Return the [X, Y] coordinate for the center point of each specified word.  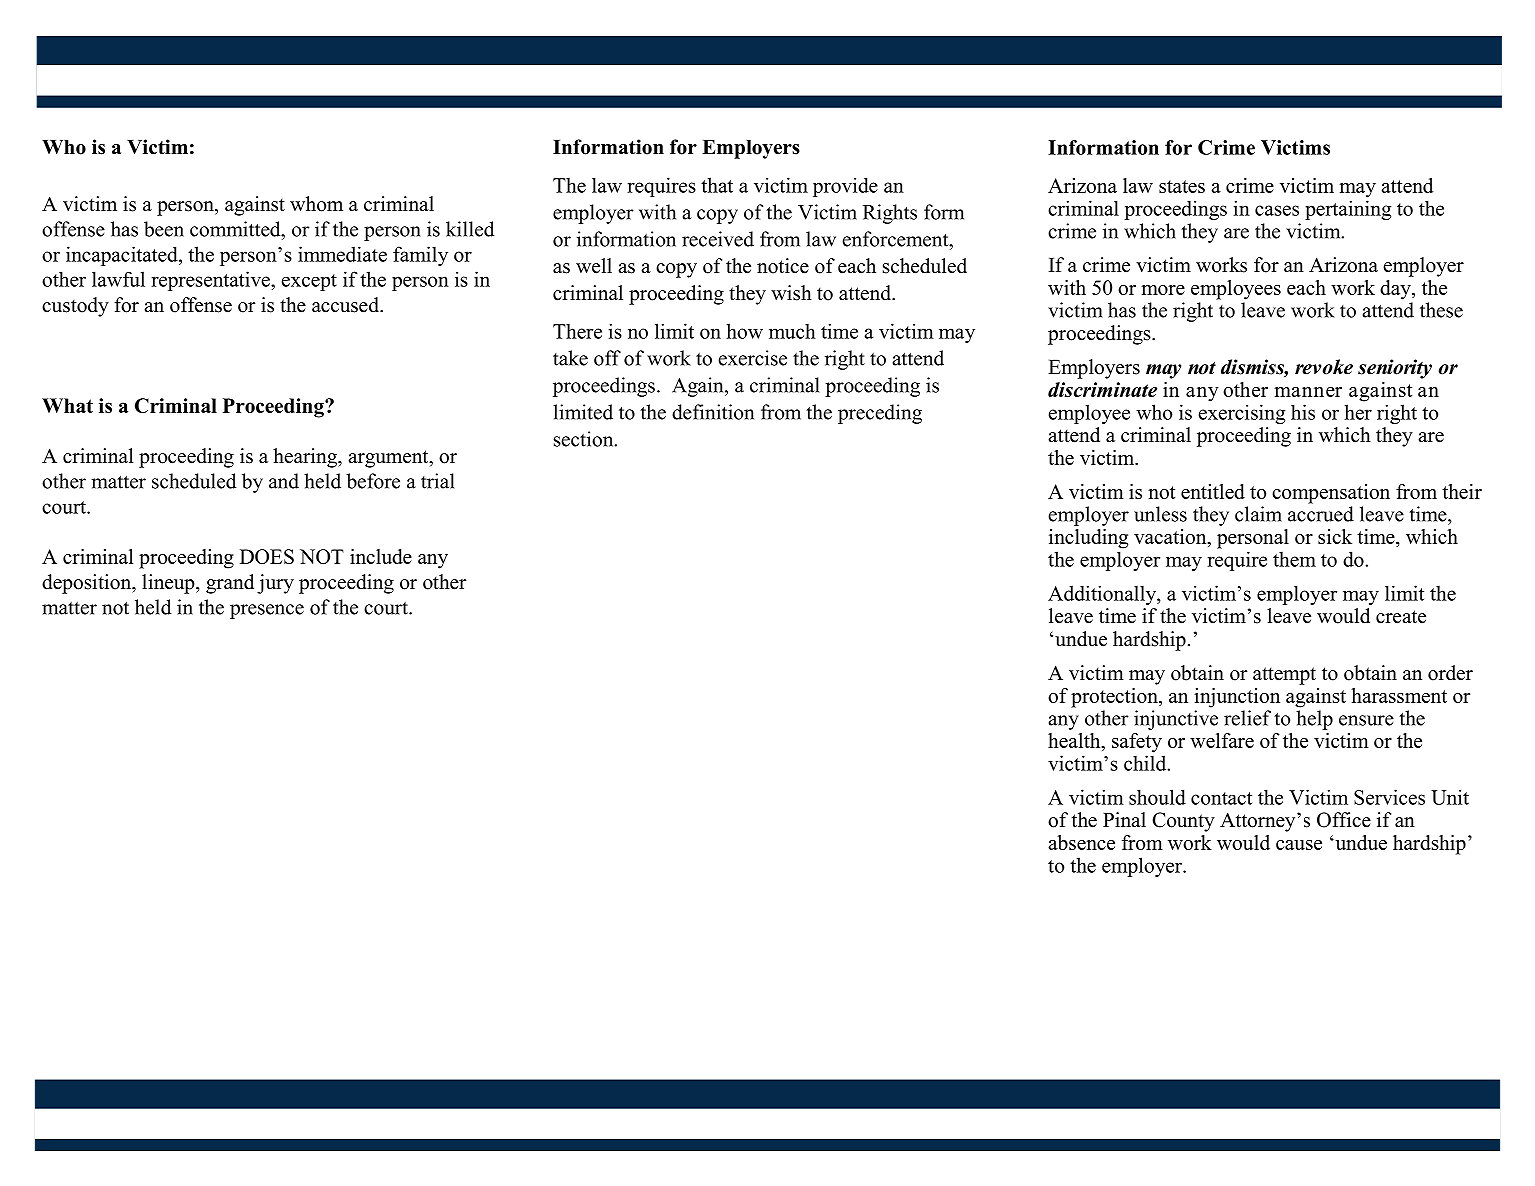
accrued [1321, 514]
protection [1115, 698]
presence [267, 611]
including [1088, 539]
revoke [1324, 367]
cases [1277, 210]
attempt [1284, 676]
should [1157, 797]
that [717, 185]
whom [316, 204]
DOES [267, 556]
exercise [753, 358]
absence [1081, 842]
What [67, 405]
